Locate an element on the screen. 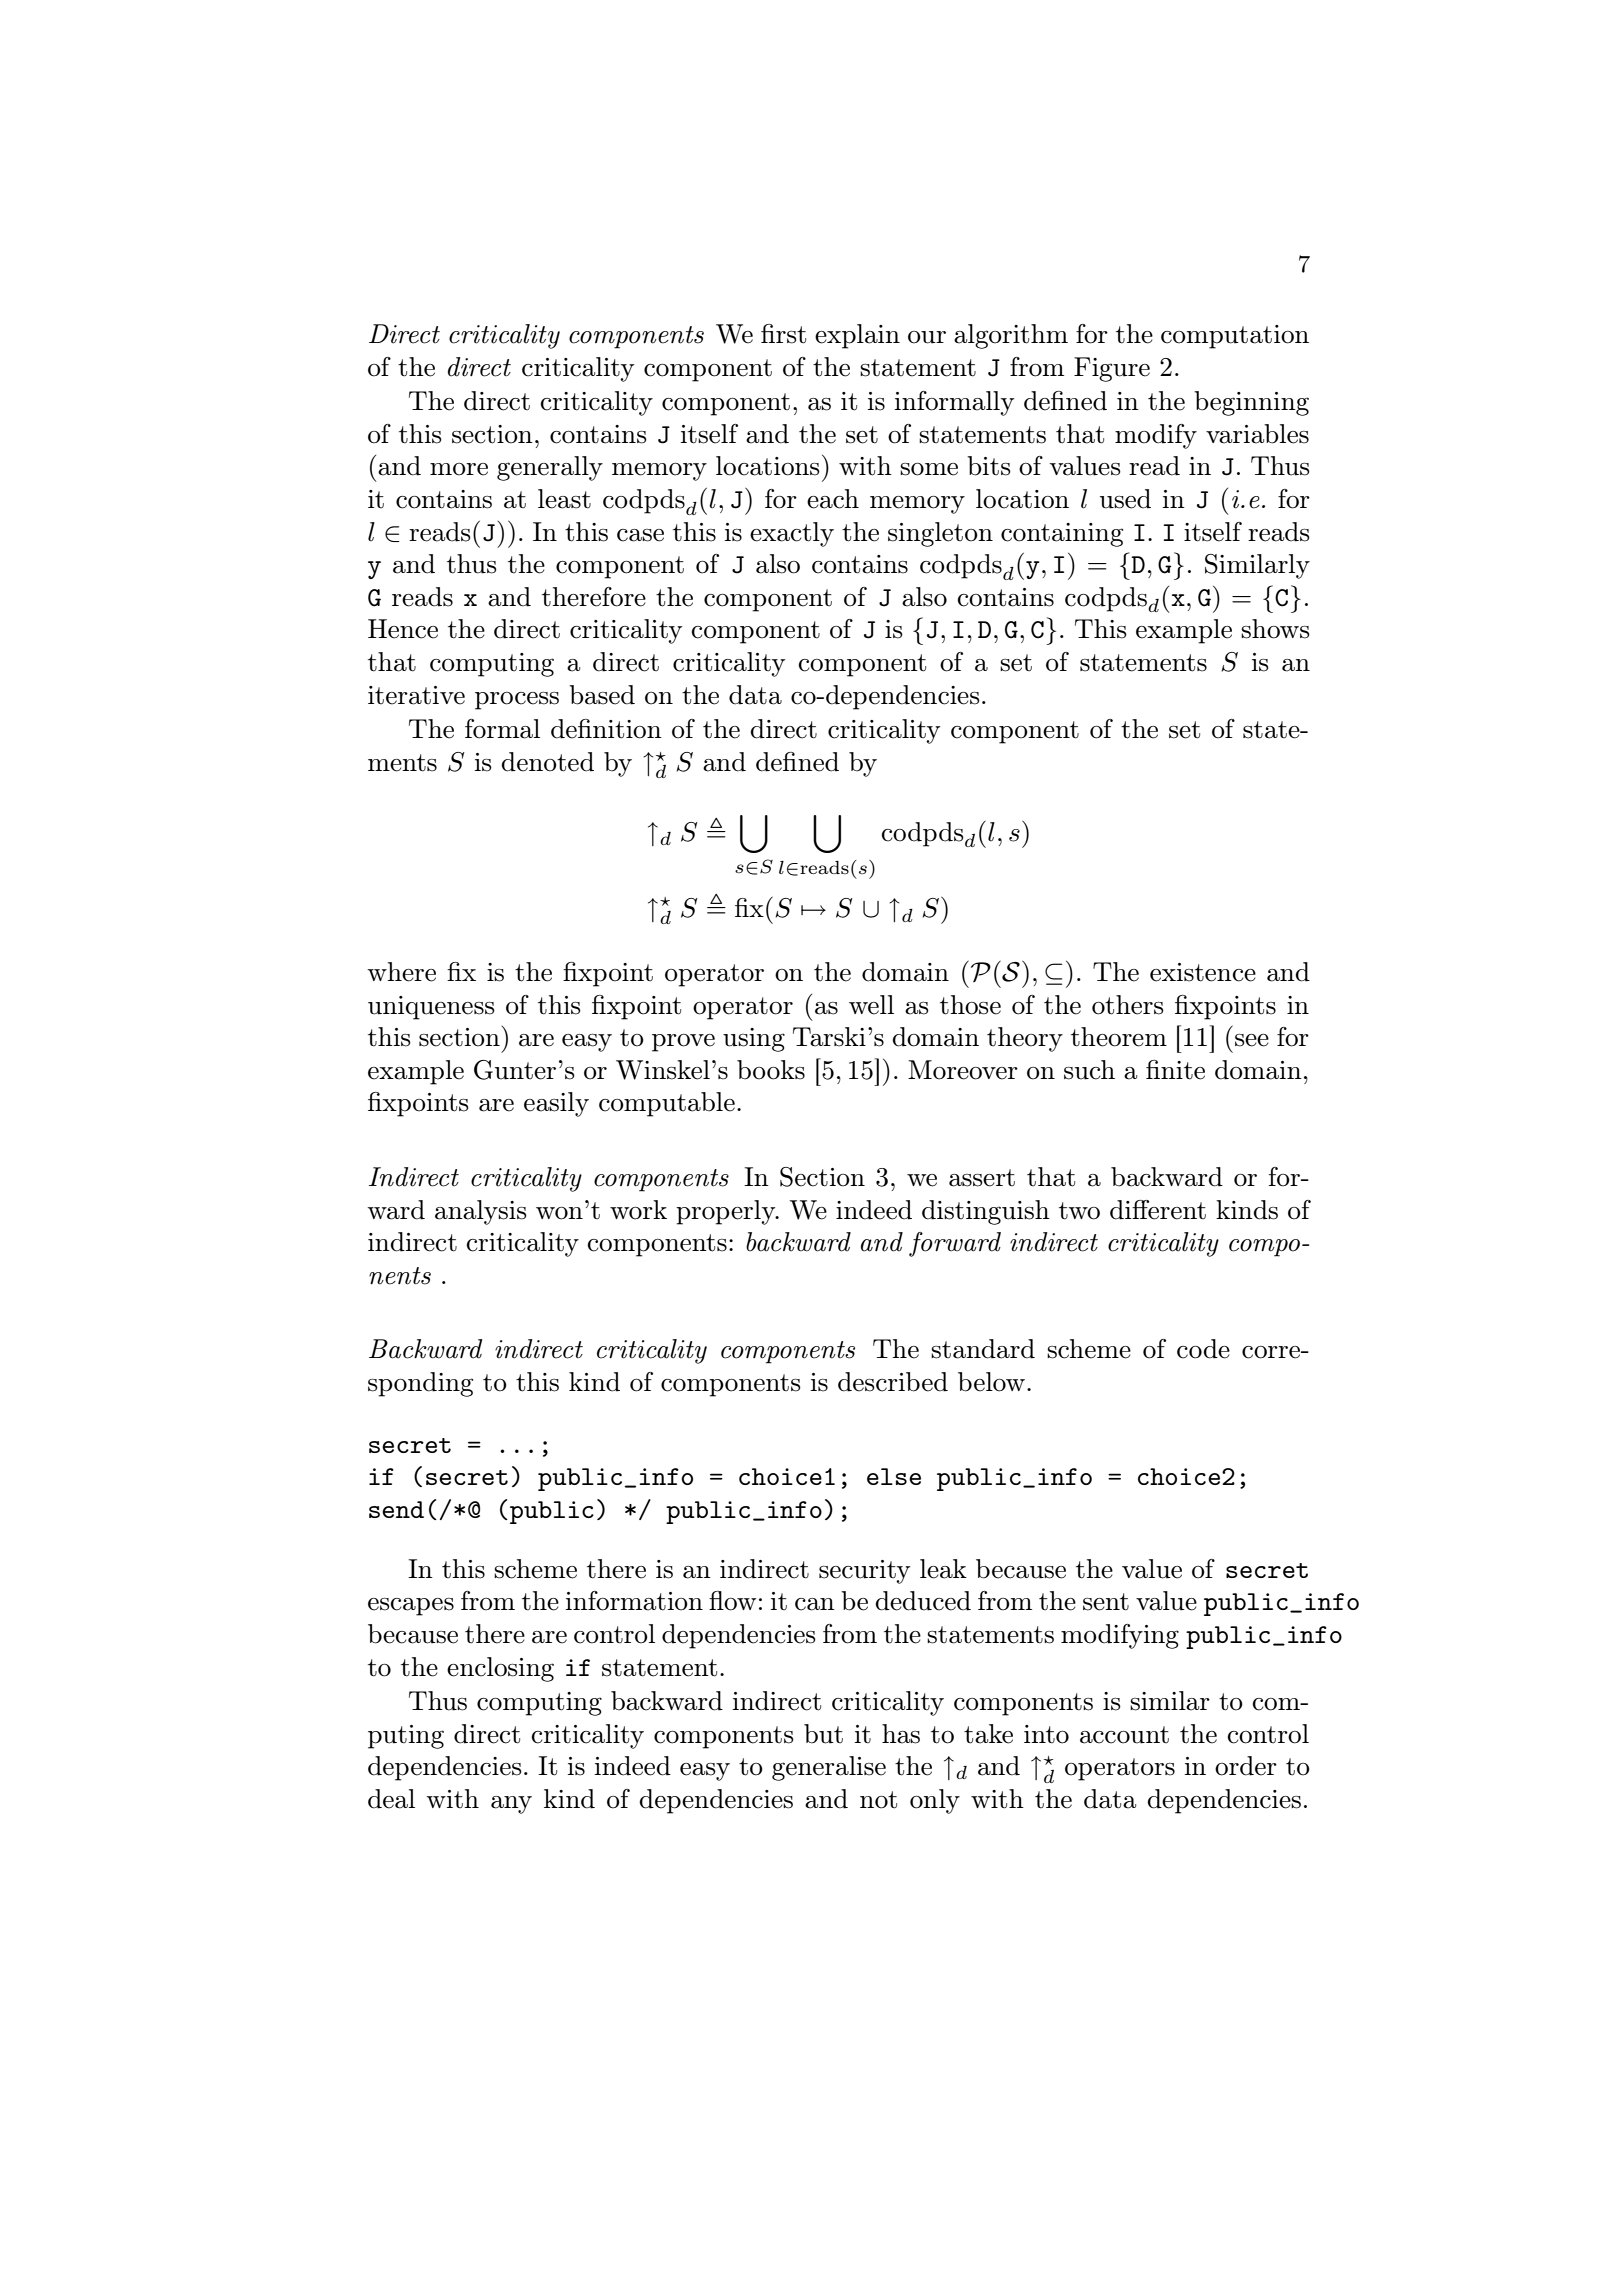  Figure is located at coordinates (1112, 369).
